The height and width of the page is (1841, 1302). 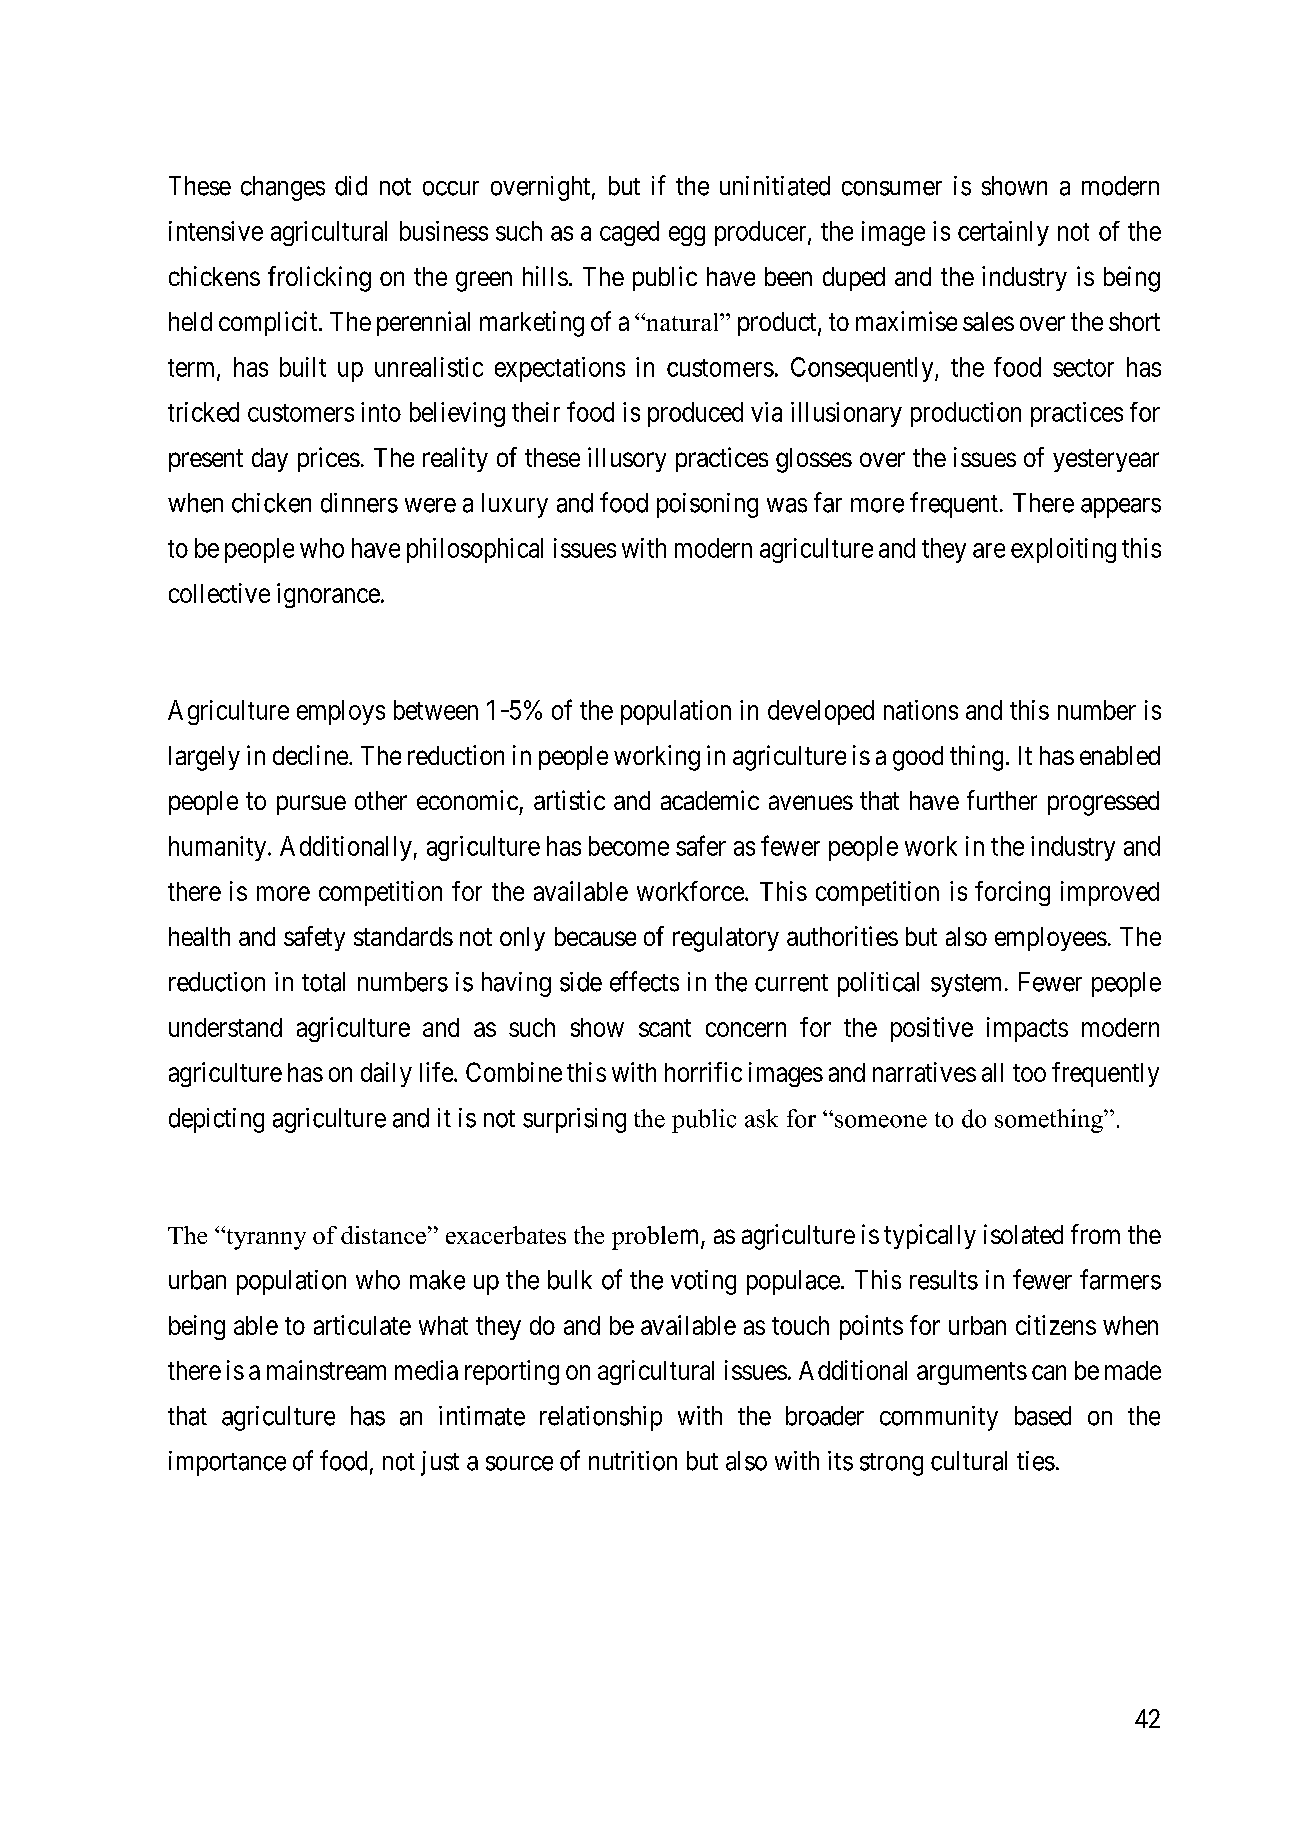 I want to click on employees, so click(x=1051, y=939).
